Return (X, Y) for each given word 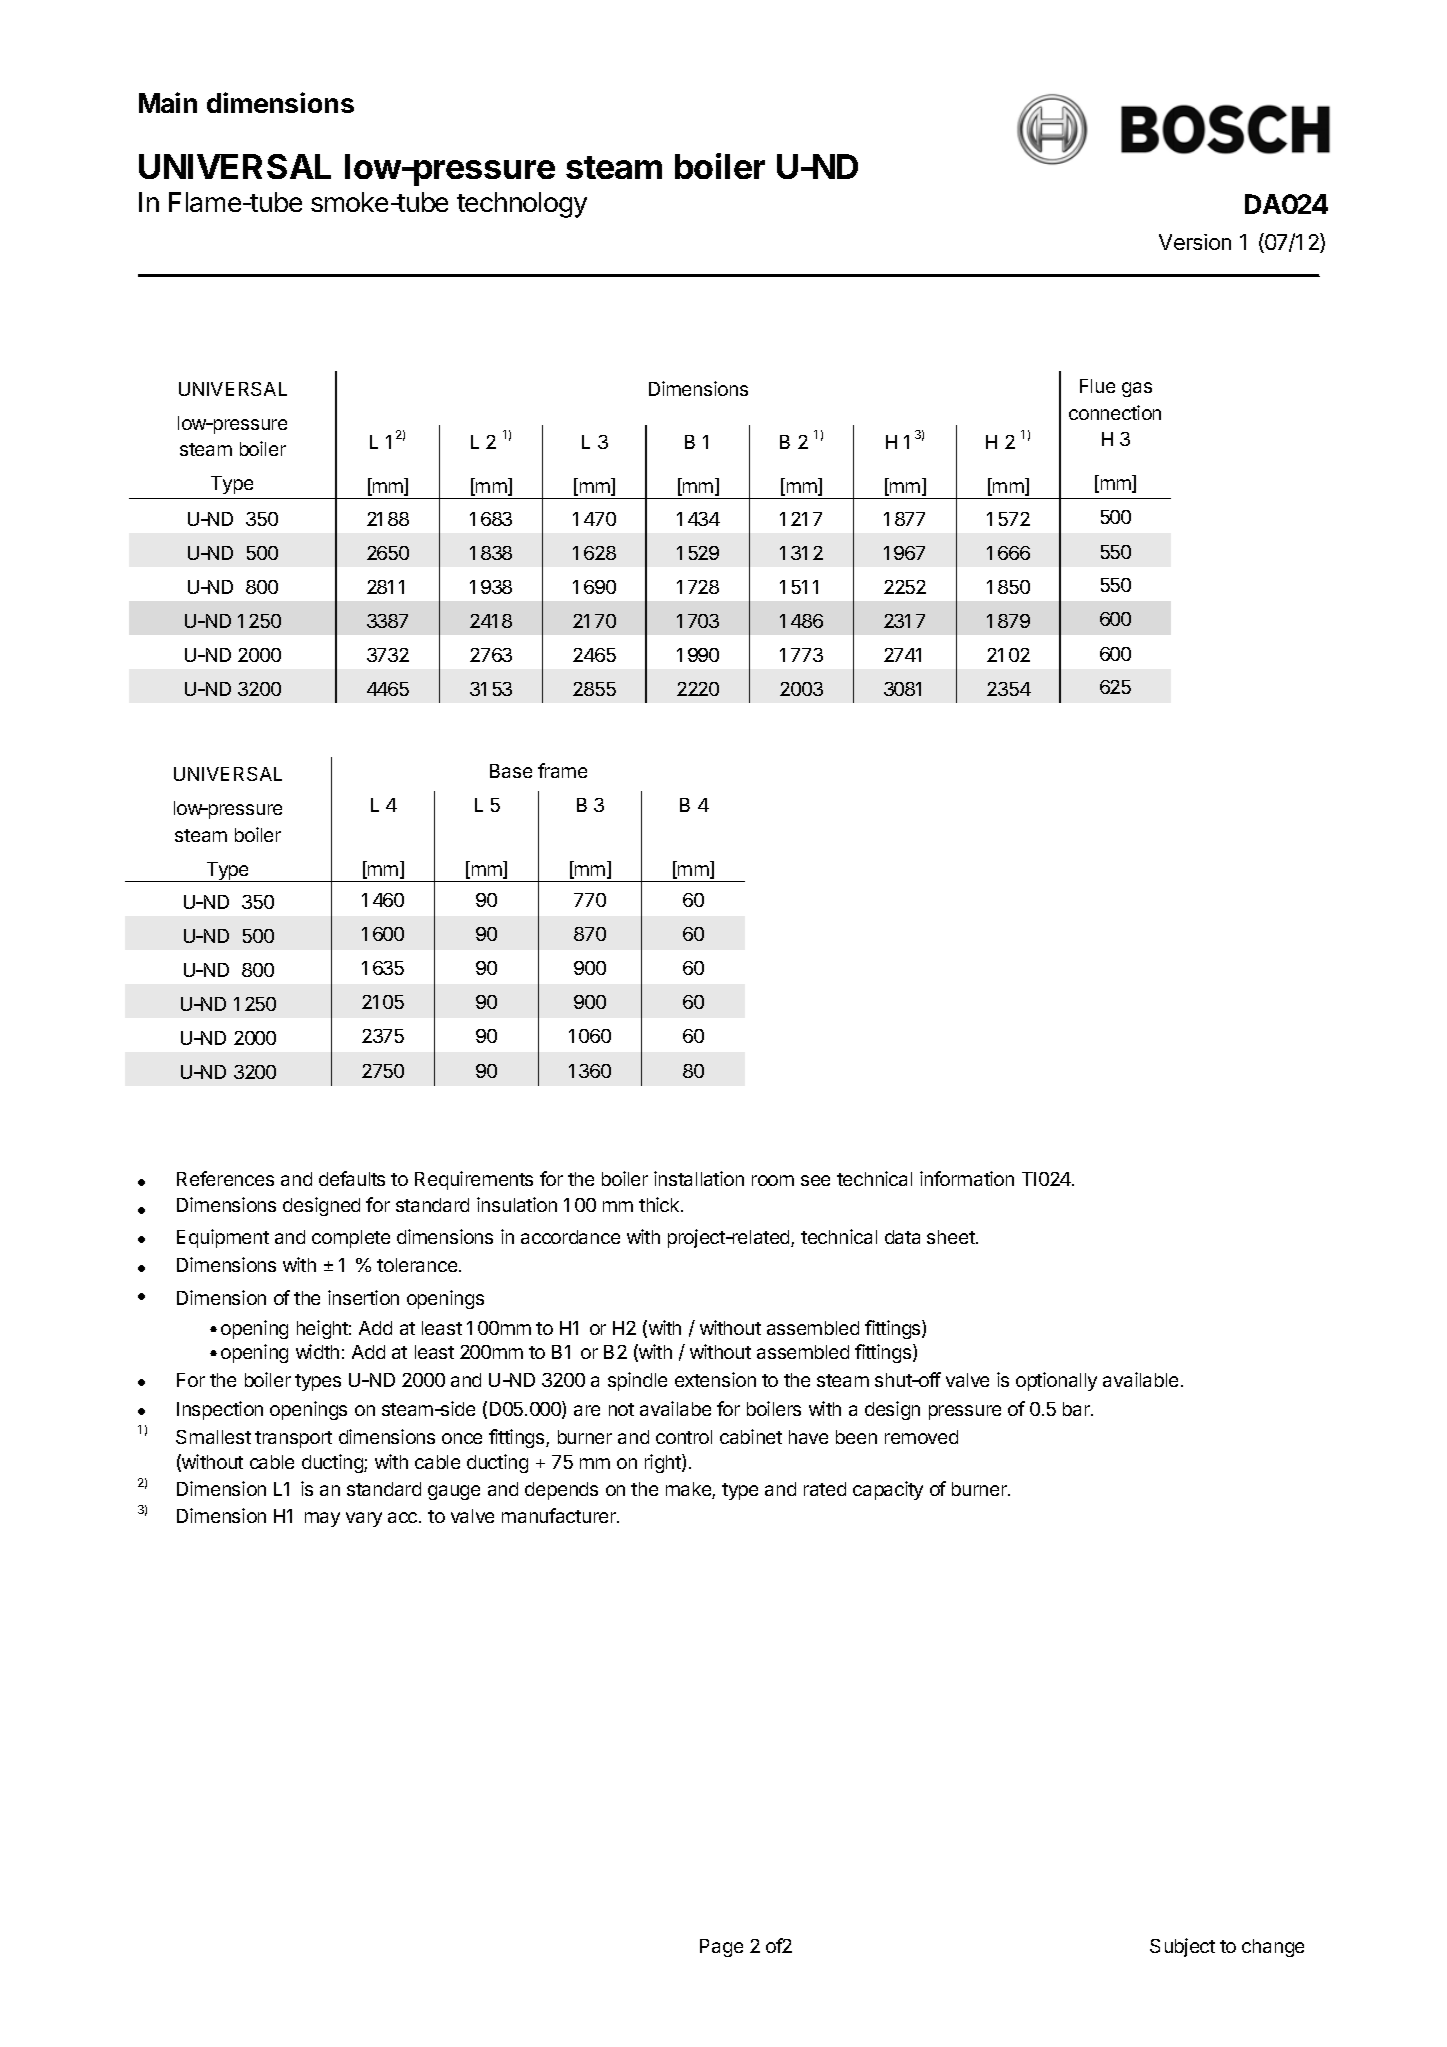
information (967, 1178)
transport (293, 1439)
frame (562, 770)
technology (522, 205)
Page (721, 1948)
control (684, 1437)
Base (511, 771)
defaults (352, 1178)
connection (1115, 412)
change (1273, 1948)
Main (168, 102)
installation (699, 1178)
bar (1077, 1409)
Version (1195, 242)
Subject (1182, 1947)
